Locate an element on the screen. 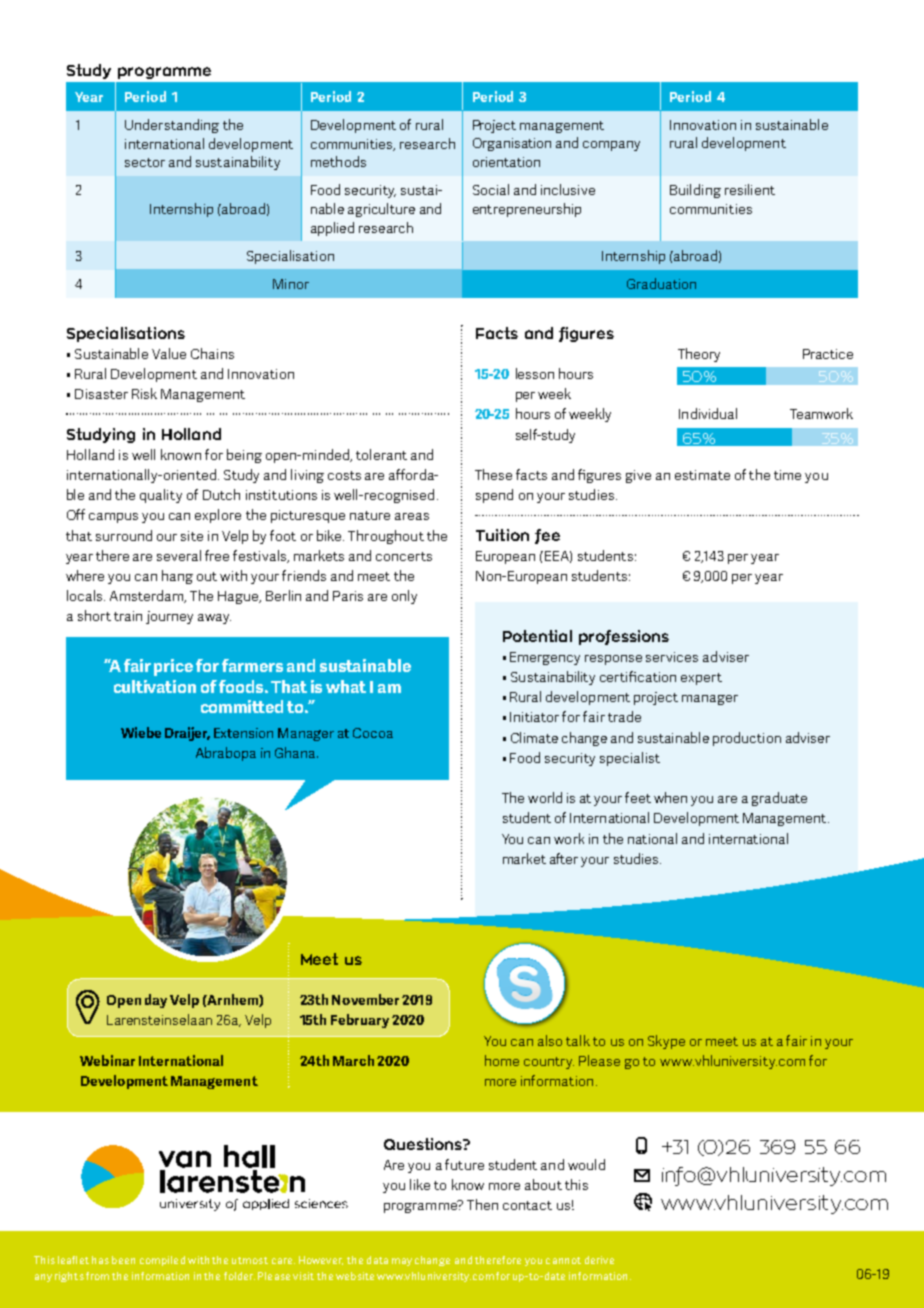 The image size is (924, 1308). derive is located at coordinates (599, 1260).
